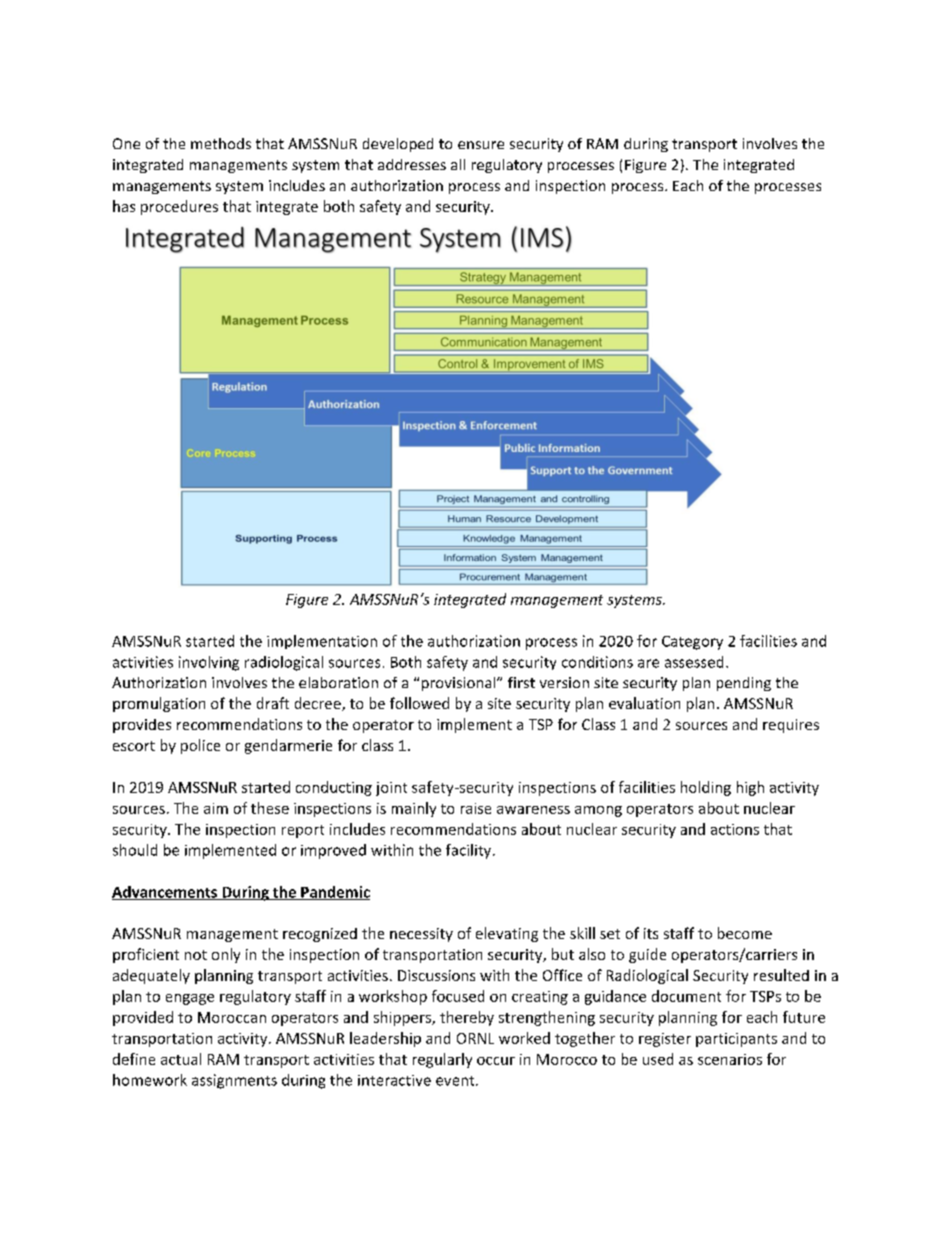  What do you see at coordinates (481, 145) in the screenshot?
I see `ensure` at bounding box center [481, 145].
